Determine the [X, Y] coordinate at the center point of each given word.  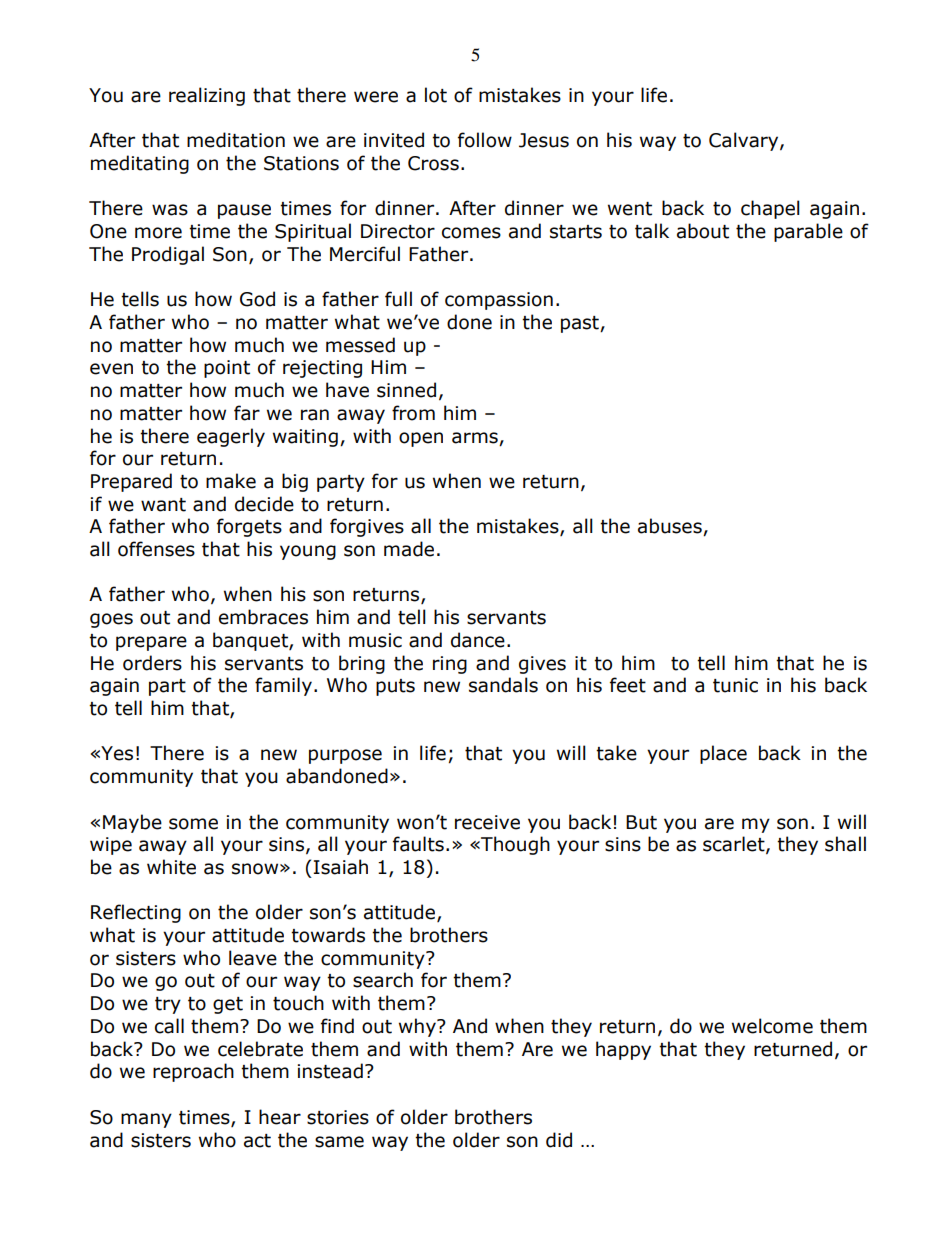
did [559, 1140]
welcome [772, 1026]
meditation [236, 140]
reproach [193, 1072]
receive [487, 822]
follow [485, 140]
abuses [671, 527]
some [193, 824]
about [703, 231]
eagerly [231, 437]
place [723, 754]
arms [475, 438]
